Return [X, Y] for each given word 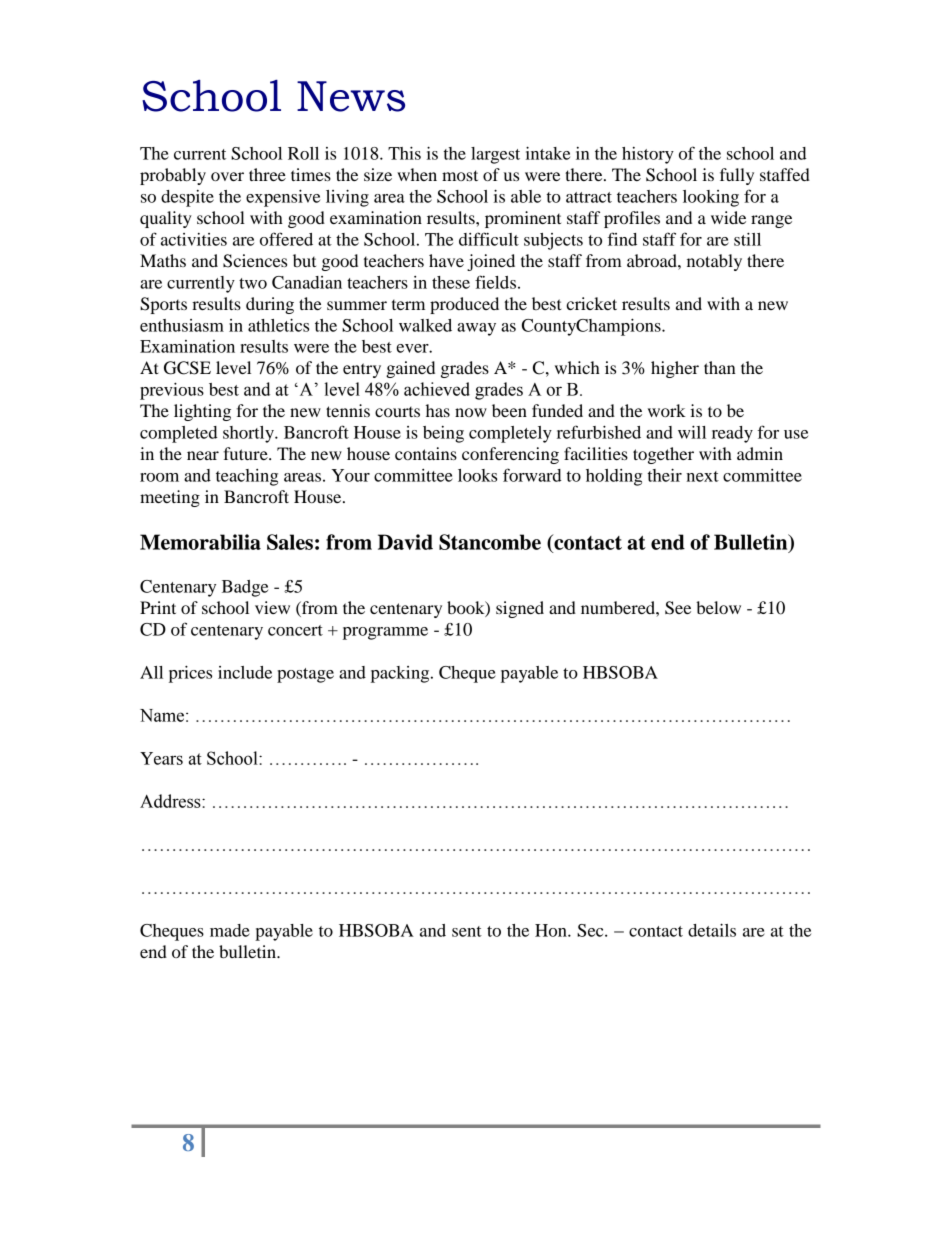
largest [495, 155]
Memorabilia [200, 542]
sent [467, 931]
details [712, 930]
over [227, 176]
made [230, 930]
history [648, 155]
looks [477, 475]
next [702, 476]
